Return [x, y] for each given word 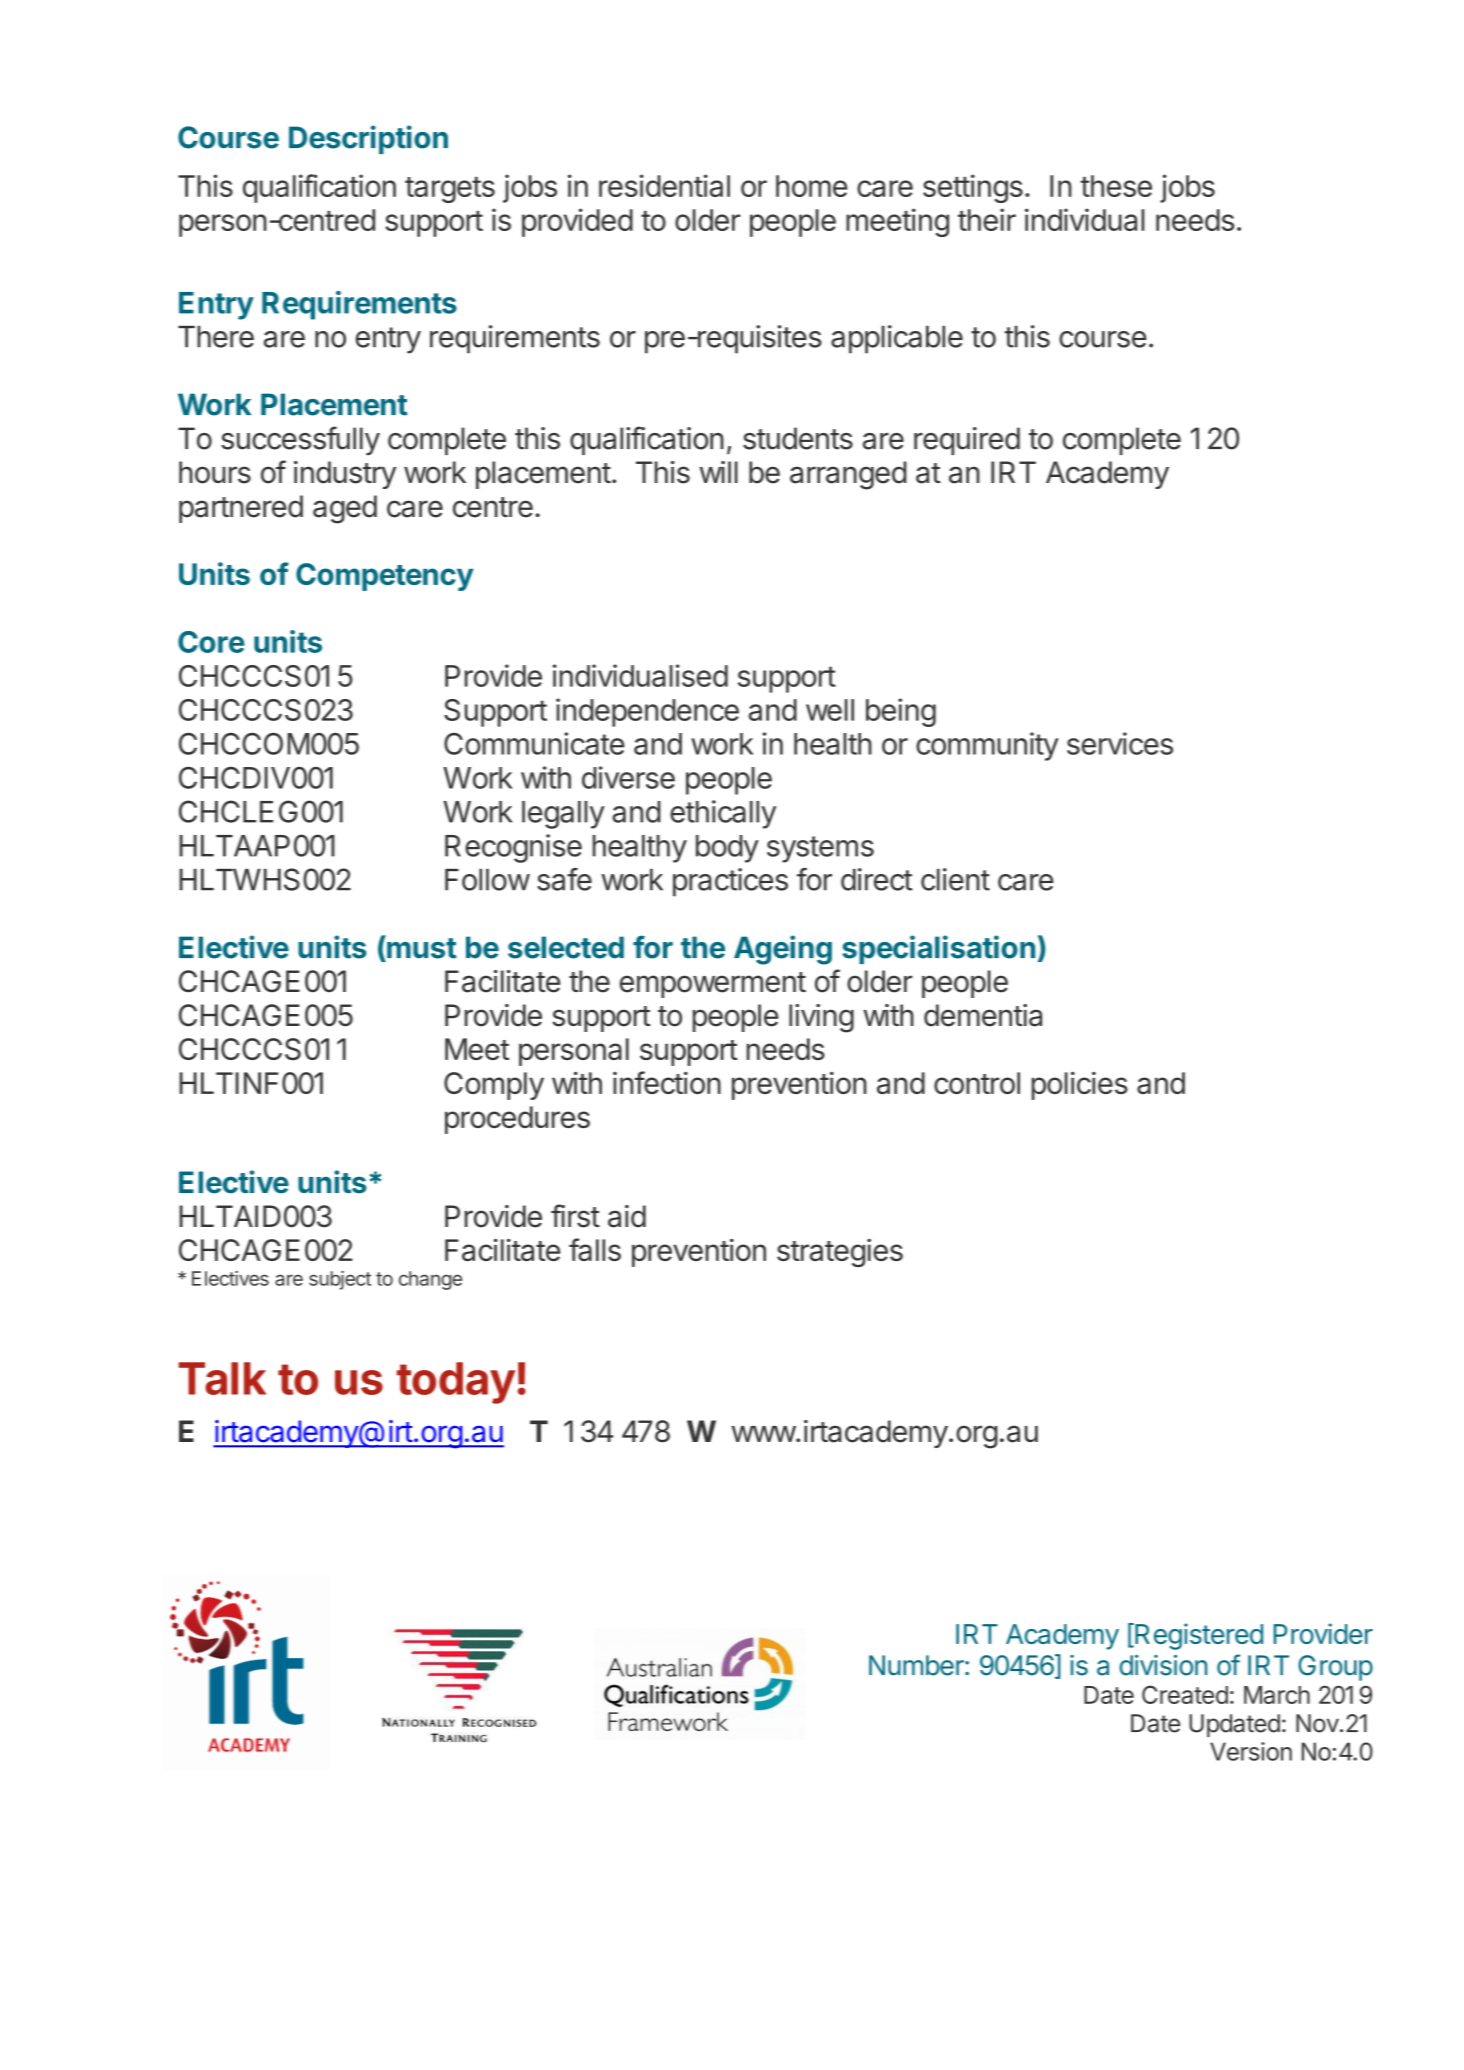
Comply [494, 1086]
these [1116, 186]
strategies [840, 1253]
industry [345, 475]
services [1120, 743]
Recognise [513, 848]
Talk [222, 1378]
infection [667, 1082]
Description [368, 139]
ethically [723, 814]
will [718, 472]
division [1163, 1665]
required [967, 441]
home [812, 186]
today [456, 1383]
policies [1080, 1085]
